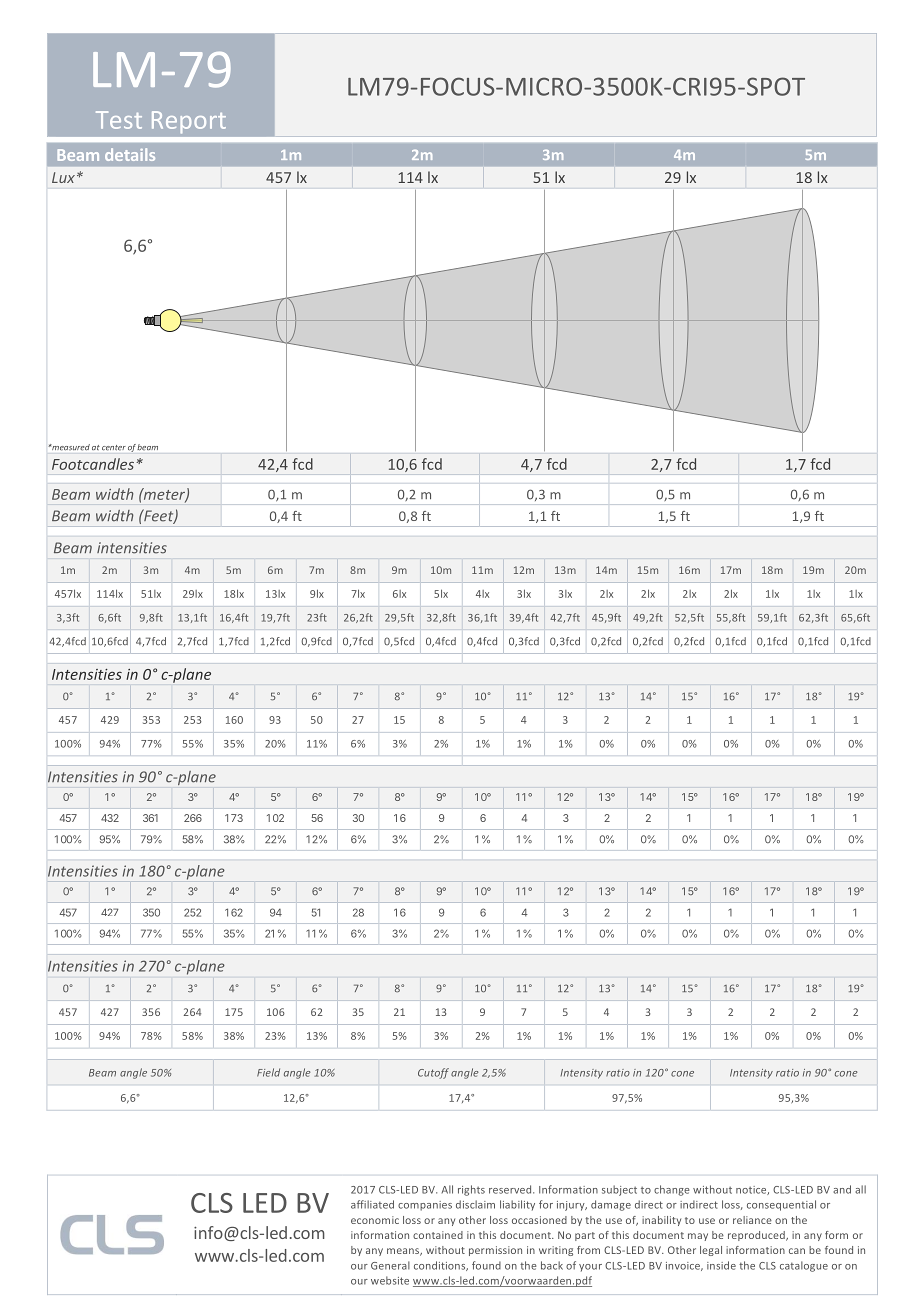 Image resolution: width=924 pixels, height=1308 pixels. What do you see at coordinates (425, 1206) in the image?
I see `companies` at bounding box center [425, 1206].
